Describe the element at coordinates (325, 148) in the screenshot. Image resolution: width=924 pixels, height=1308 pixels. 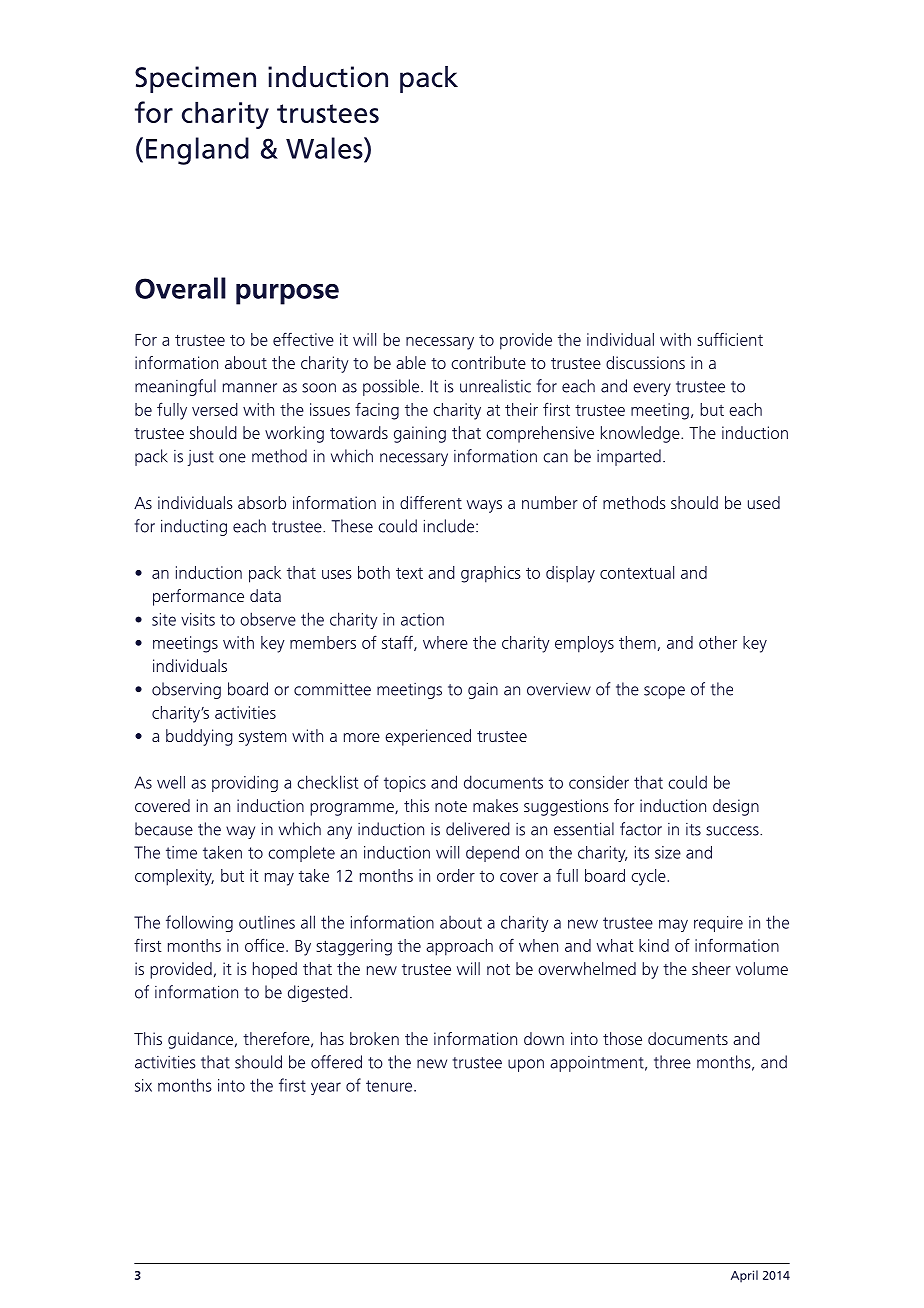
I see `Wales` at that location.
